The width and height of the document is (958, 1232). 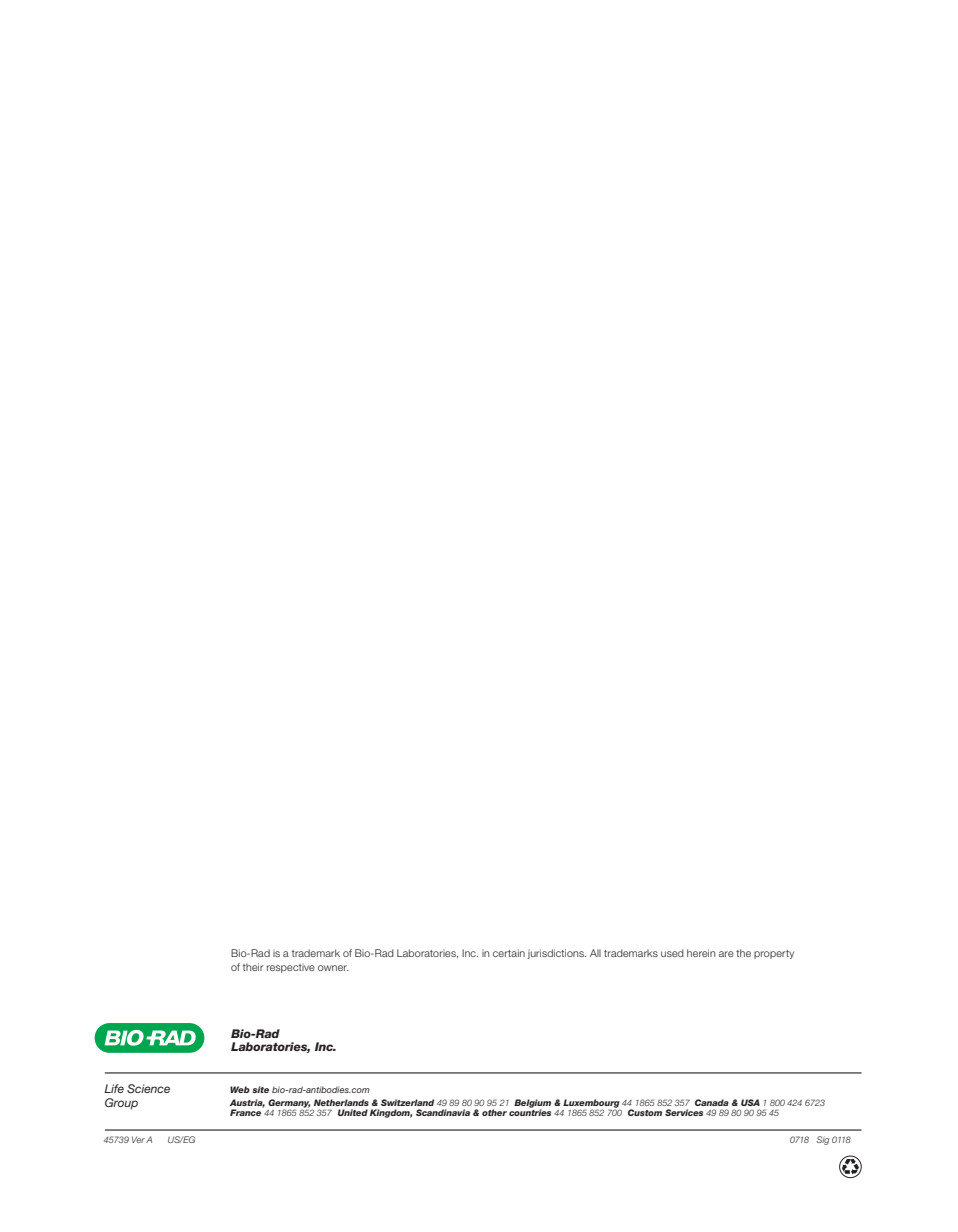 I want to click on site, so click(x=260, y=1089).
